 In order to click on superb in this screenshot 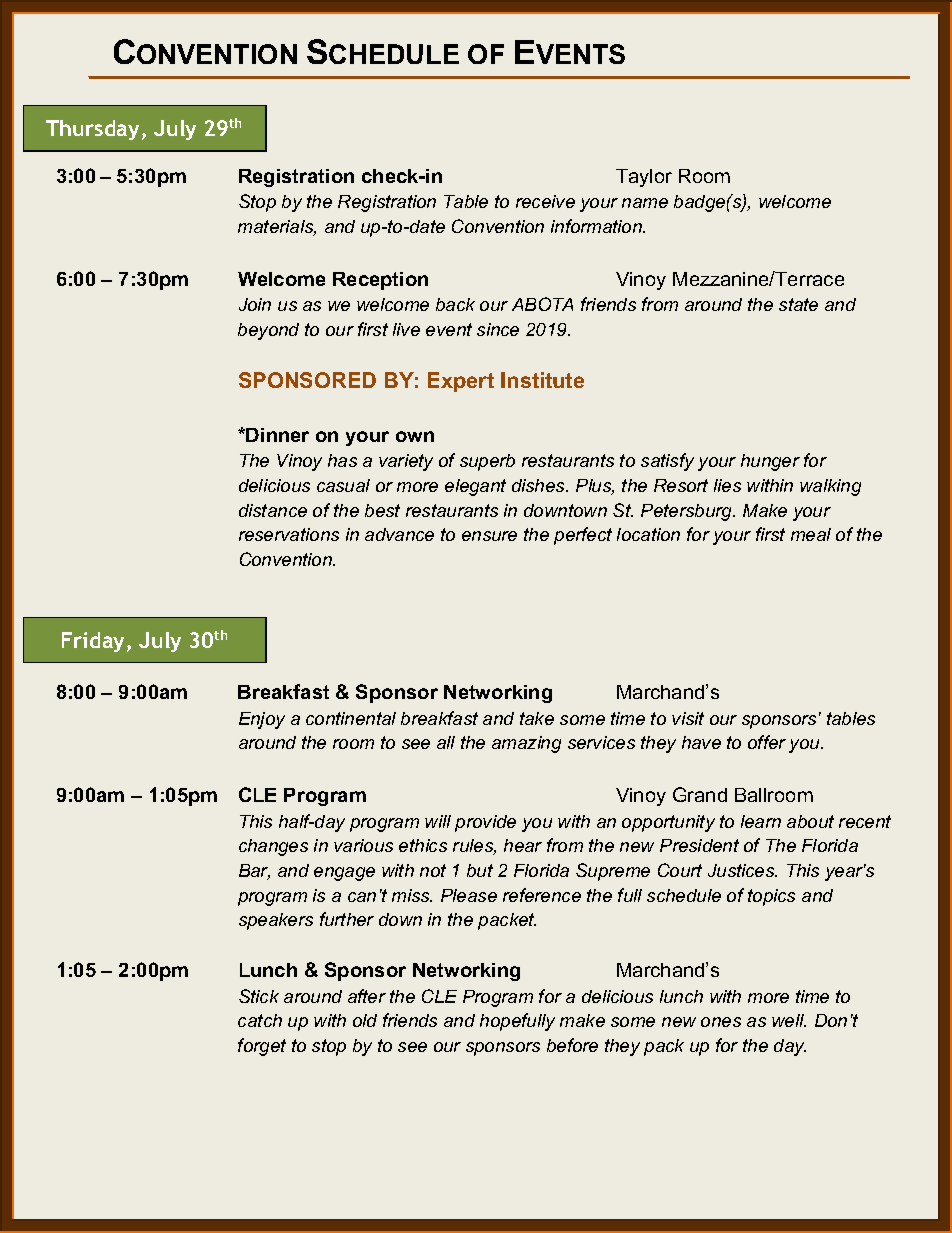, I will do `click(487, 462)`.
